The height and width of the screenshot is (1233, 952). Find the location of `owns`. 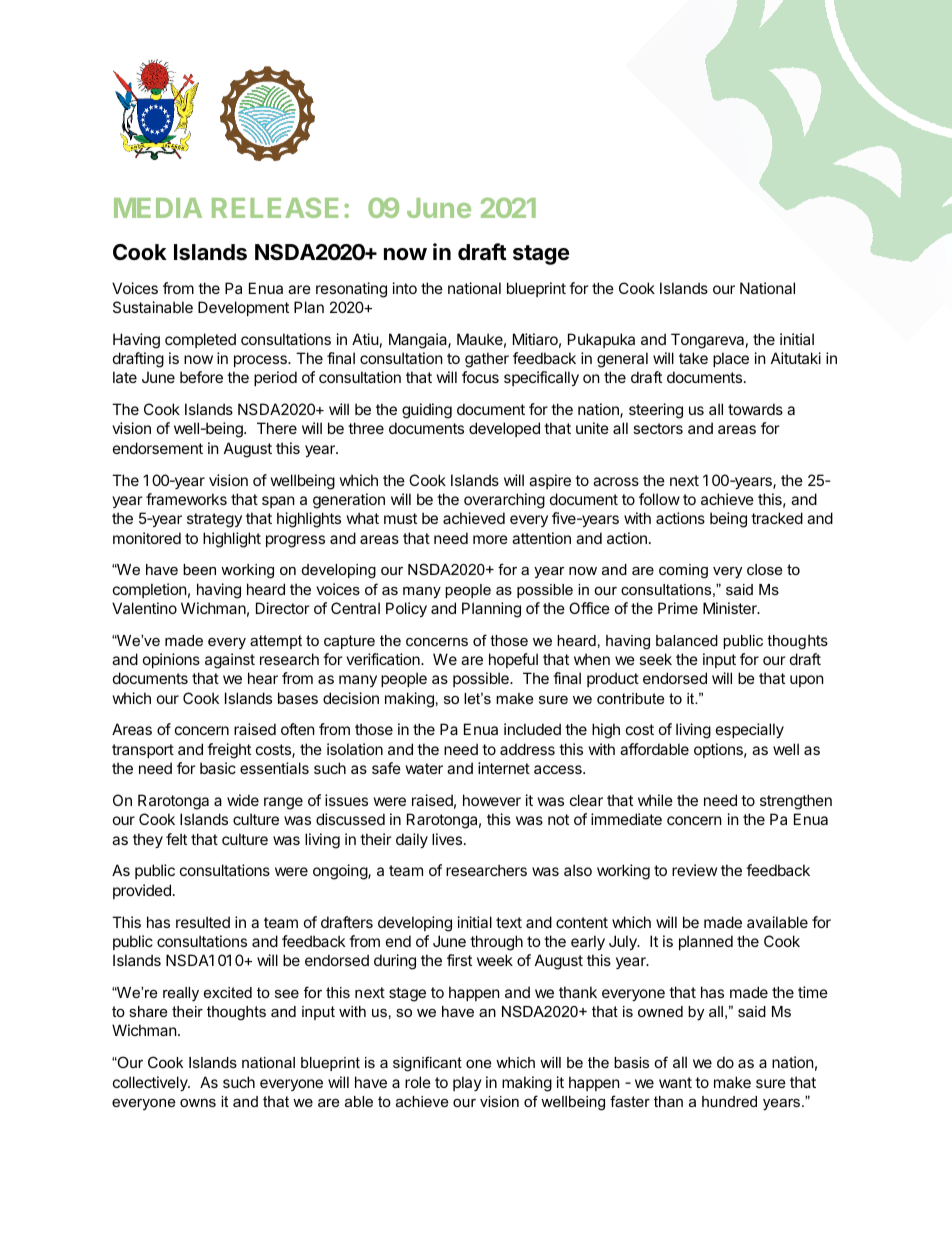

owns is located at coordinates (198, 1103).
